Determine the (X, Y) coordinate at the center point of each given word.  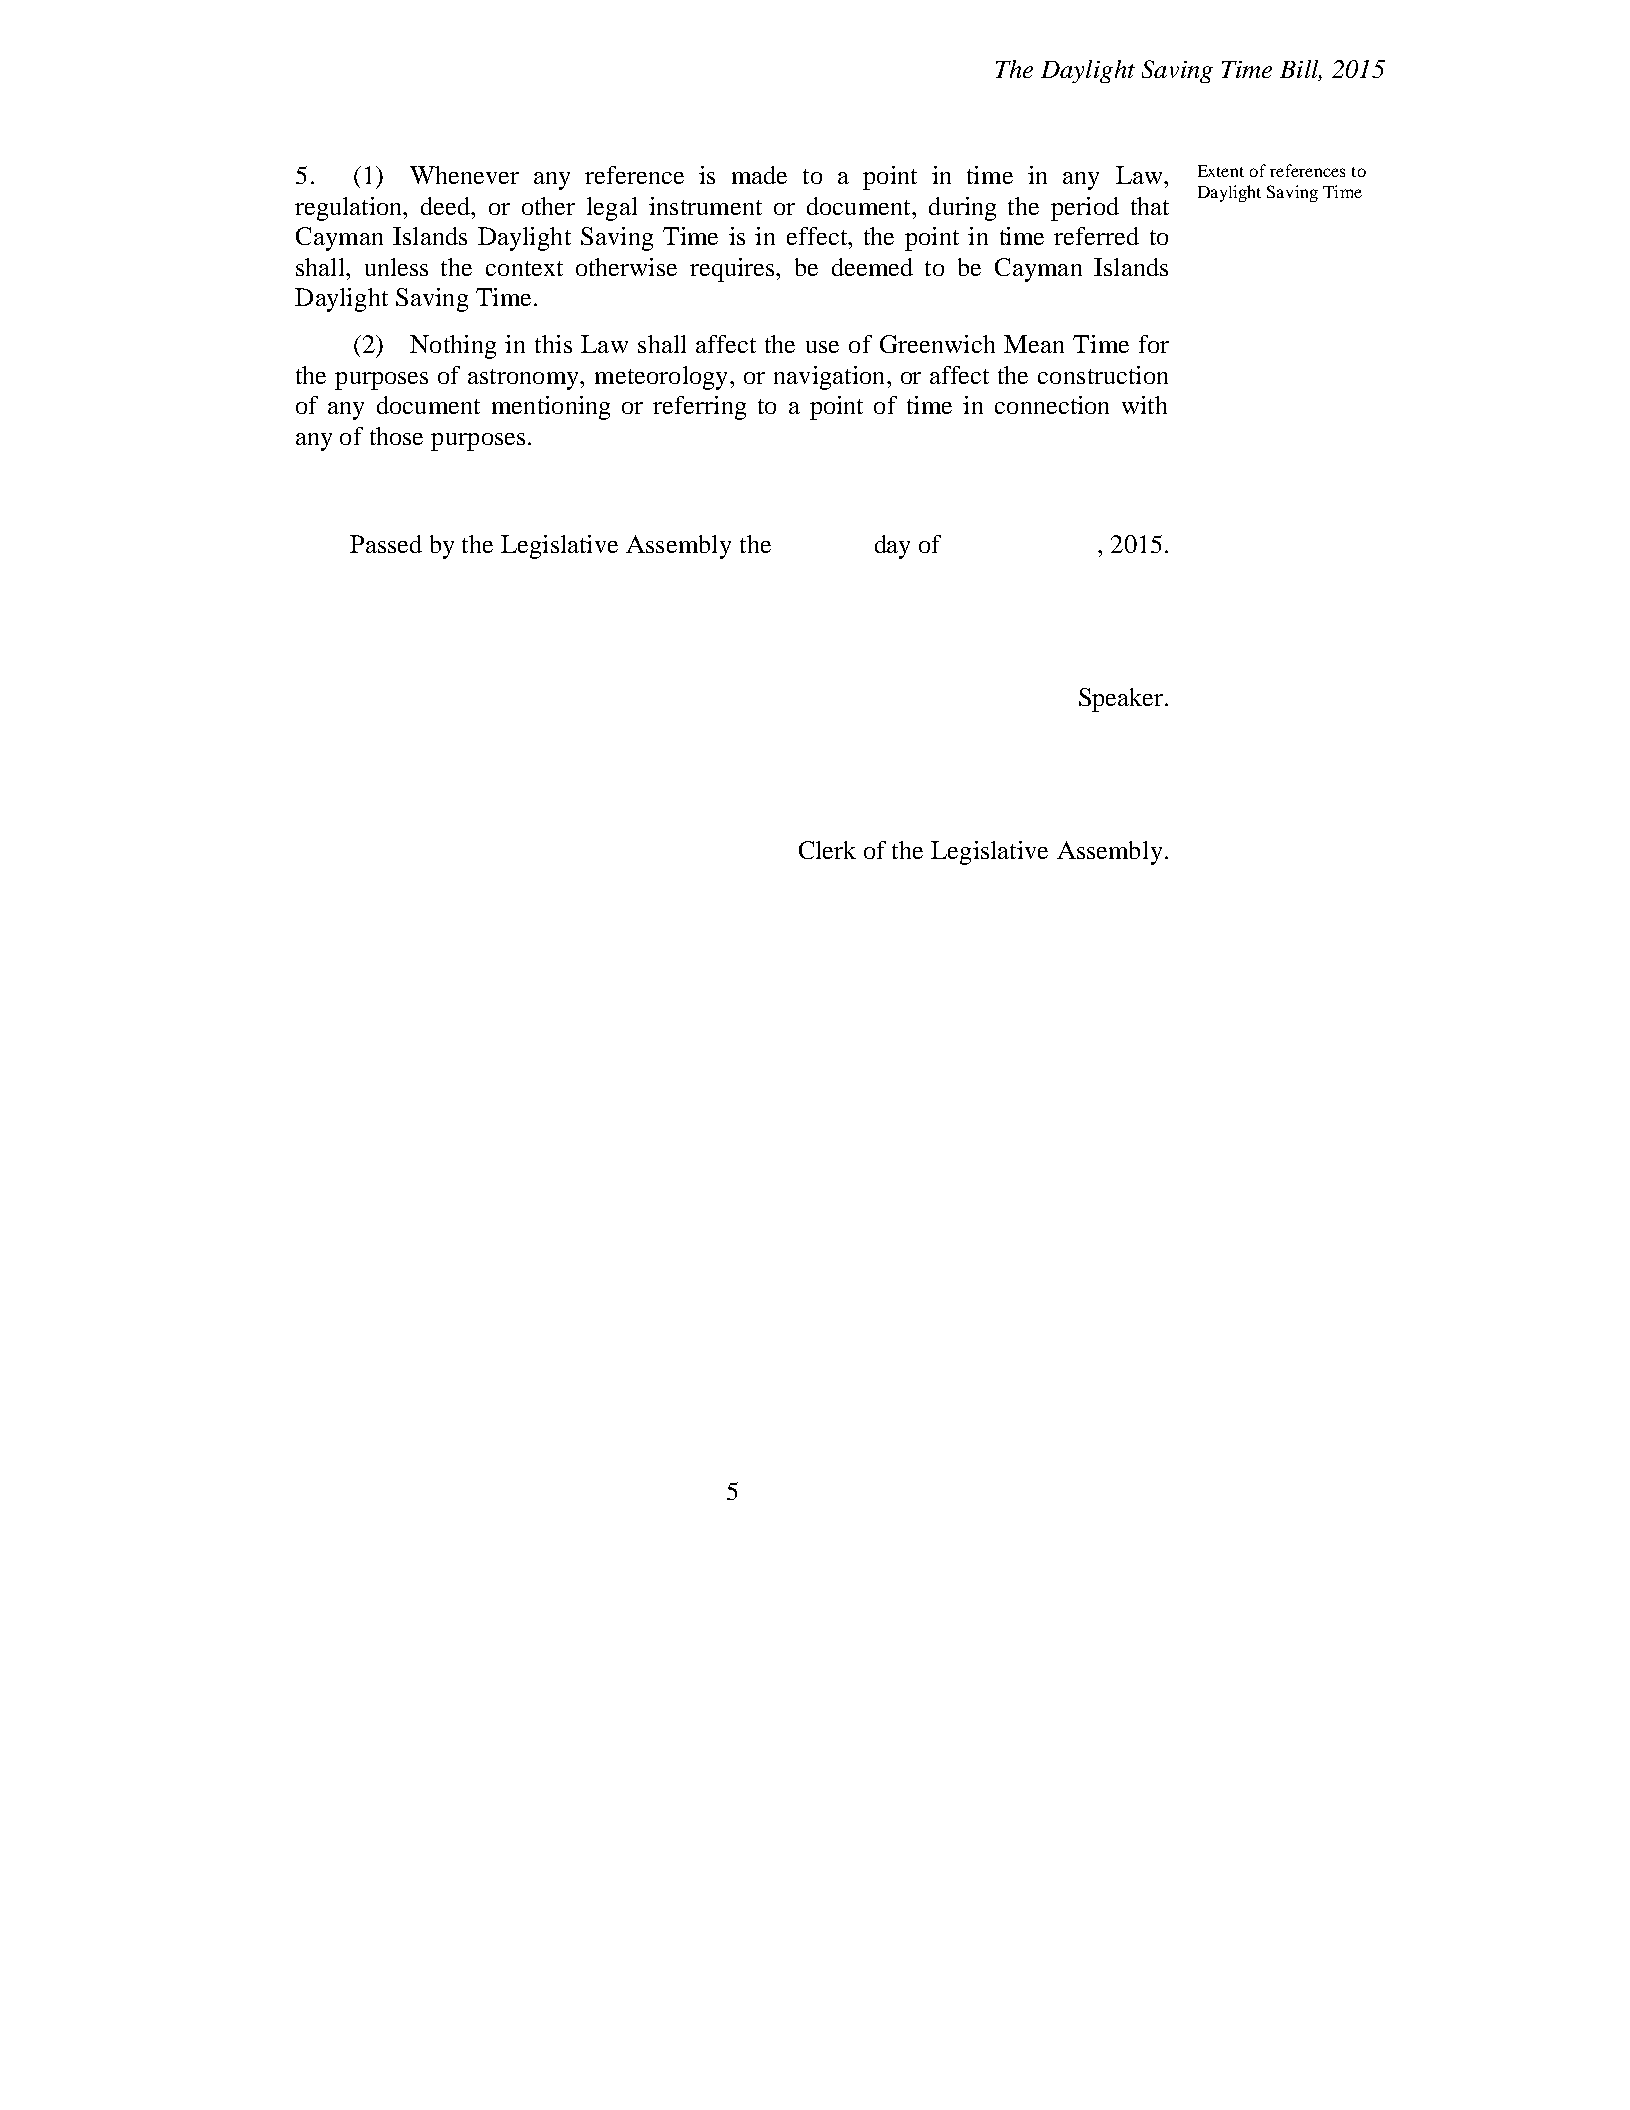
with (1144, 405)
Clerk (827, 850)
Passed (386, 544)
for (1154, 344)
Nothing (453, 347)
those (396, 436)
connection (1052, 405)
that (1150, 206)
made (759, 175)
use (822, 347)
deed (447, 206)
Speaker (1122, 700)
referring (699, 408)
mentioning (551, 408)
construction (1103, 375)
